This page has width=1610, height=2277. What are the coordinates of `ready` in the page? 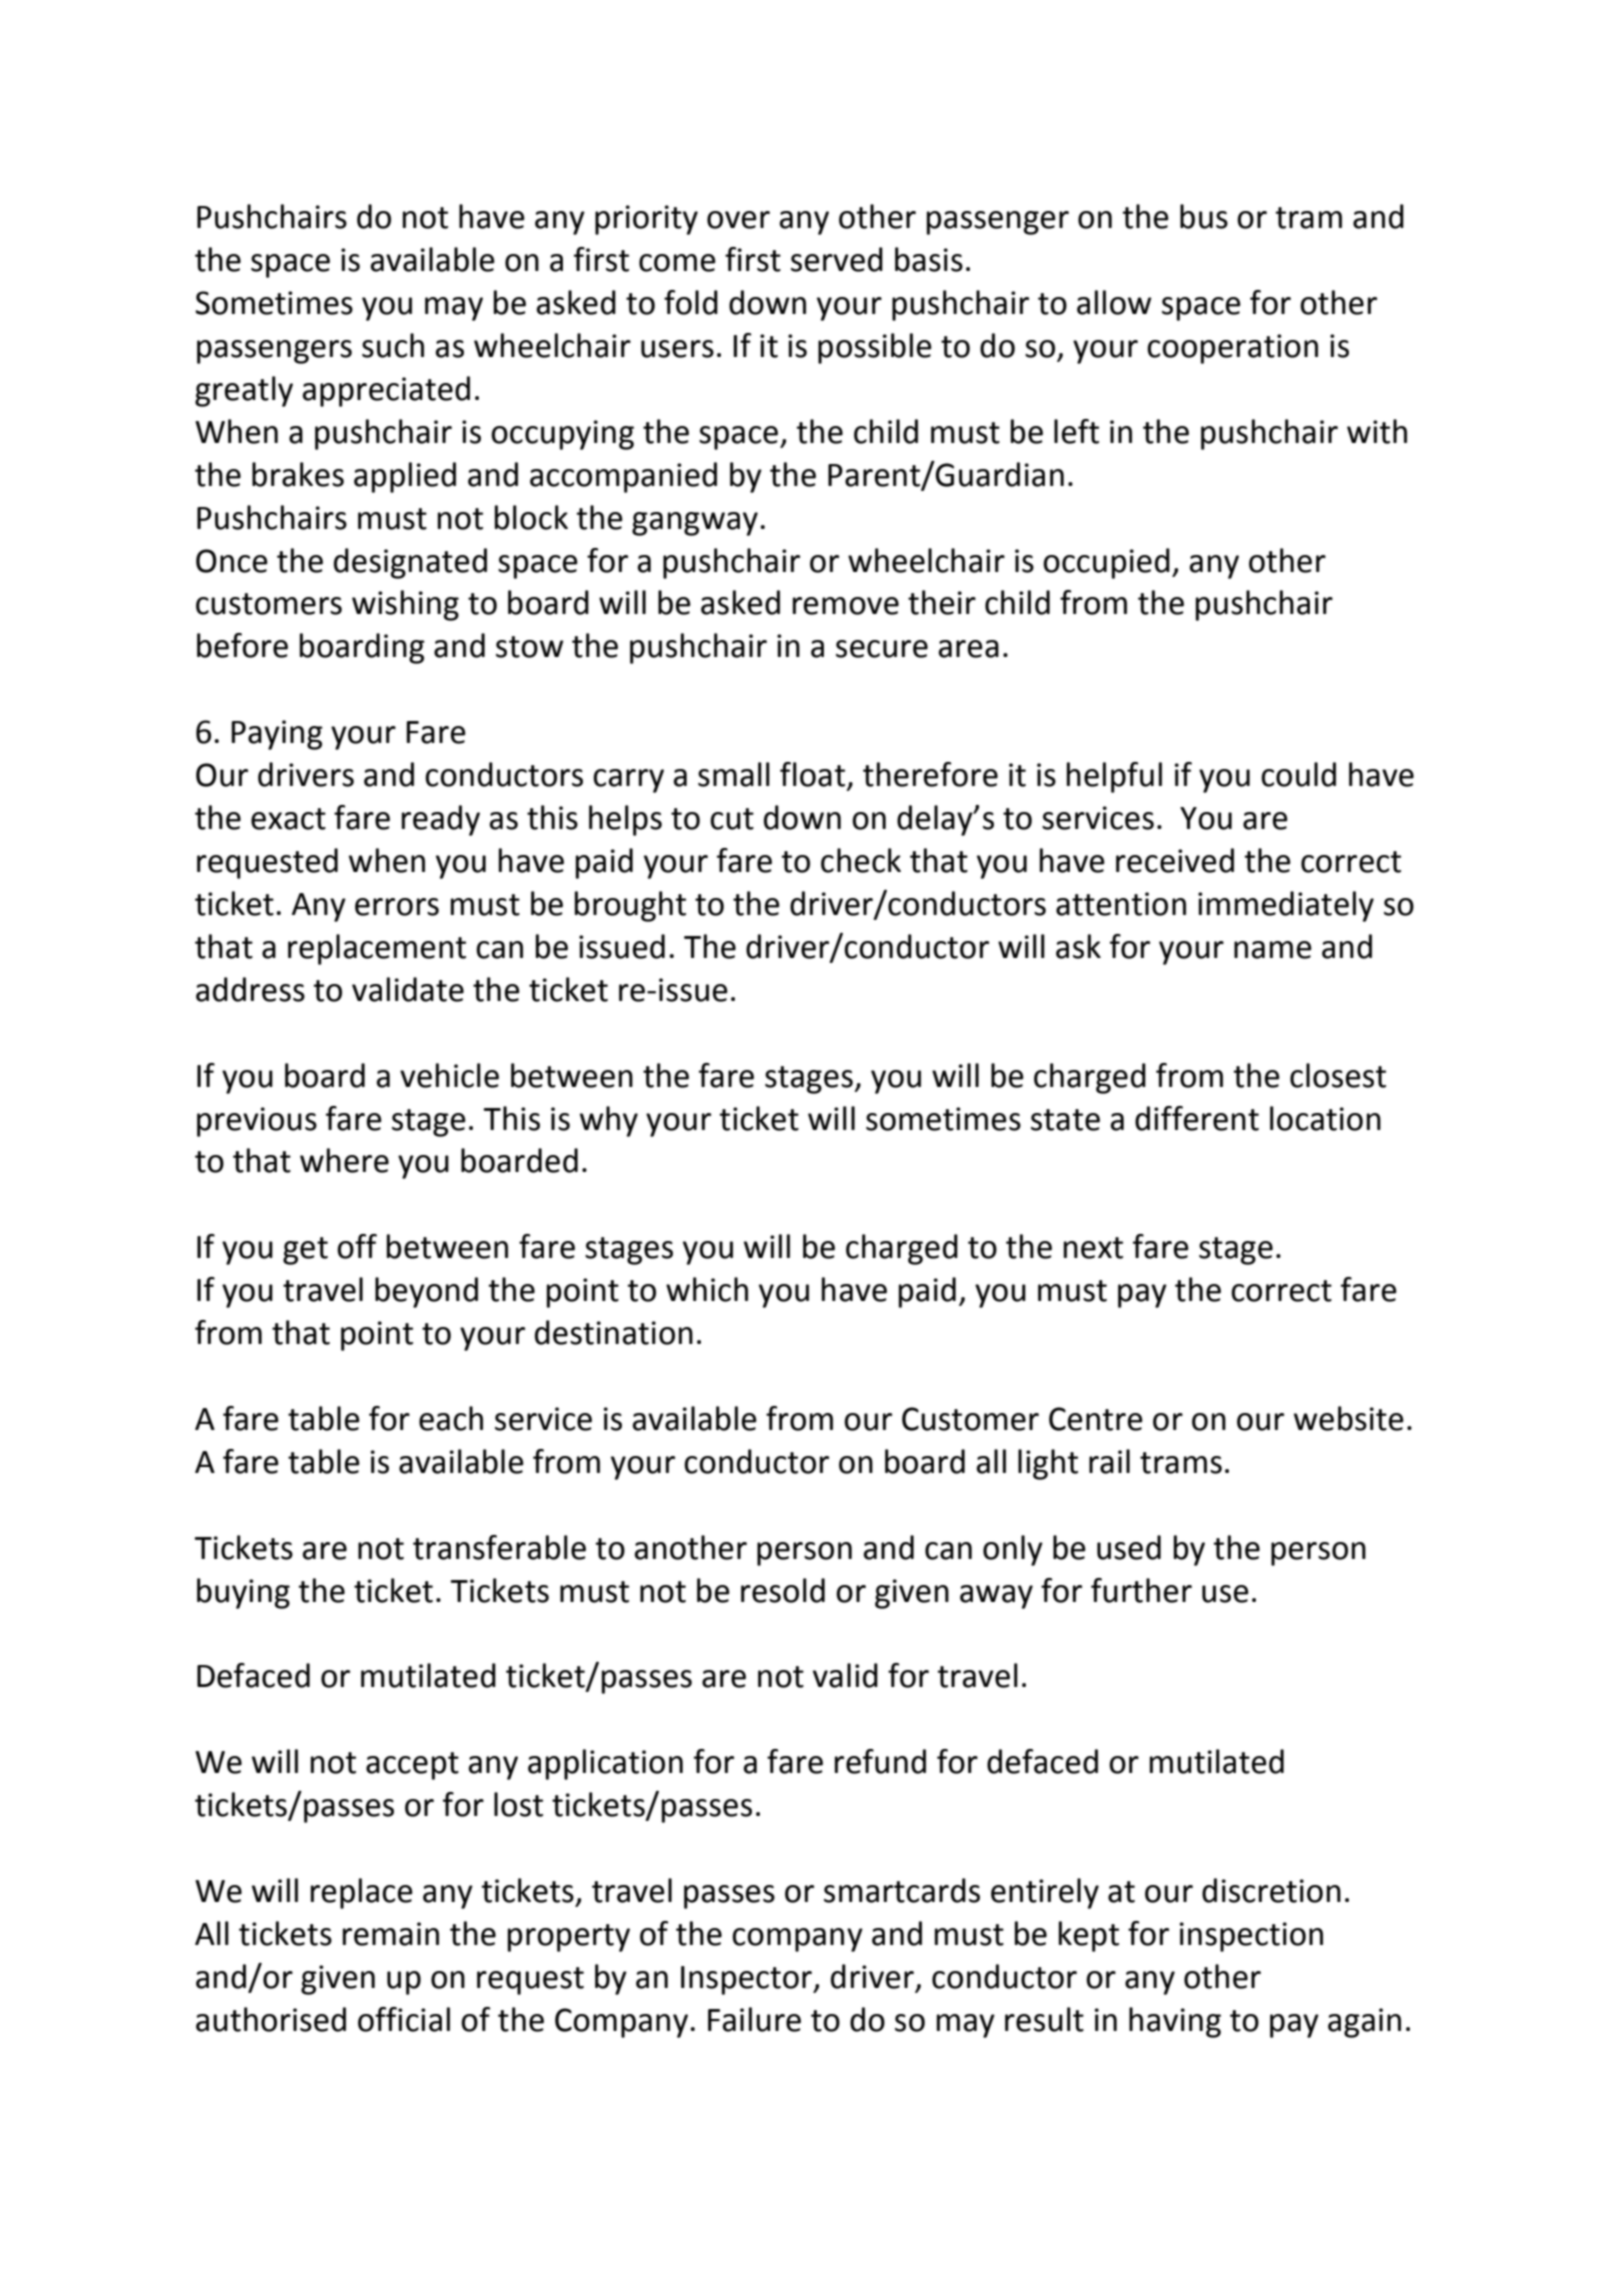 It's located at (441, 820).
